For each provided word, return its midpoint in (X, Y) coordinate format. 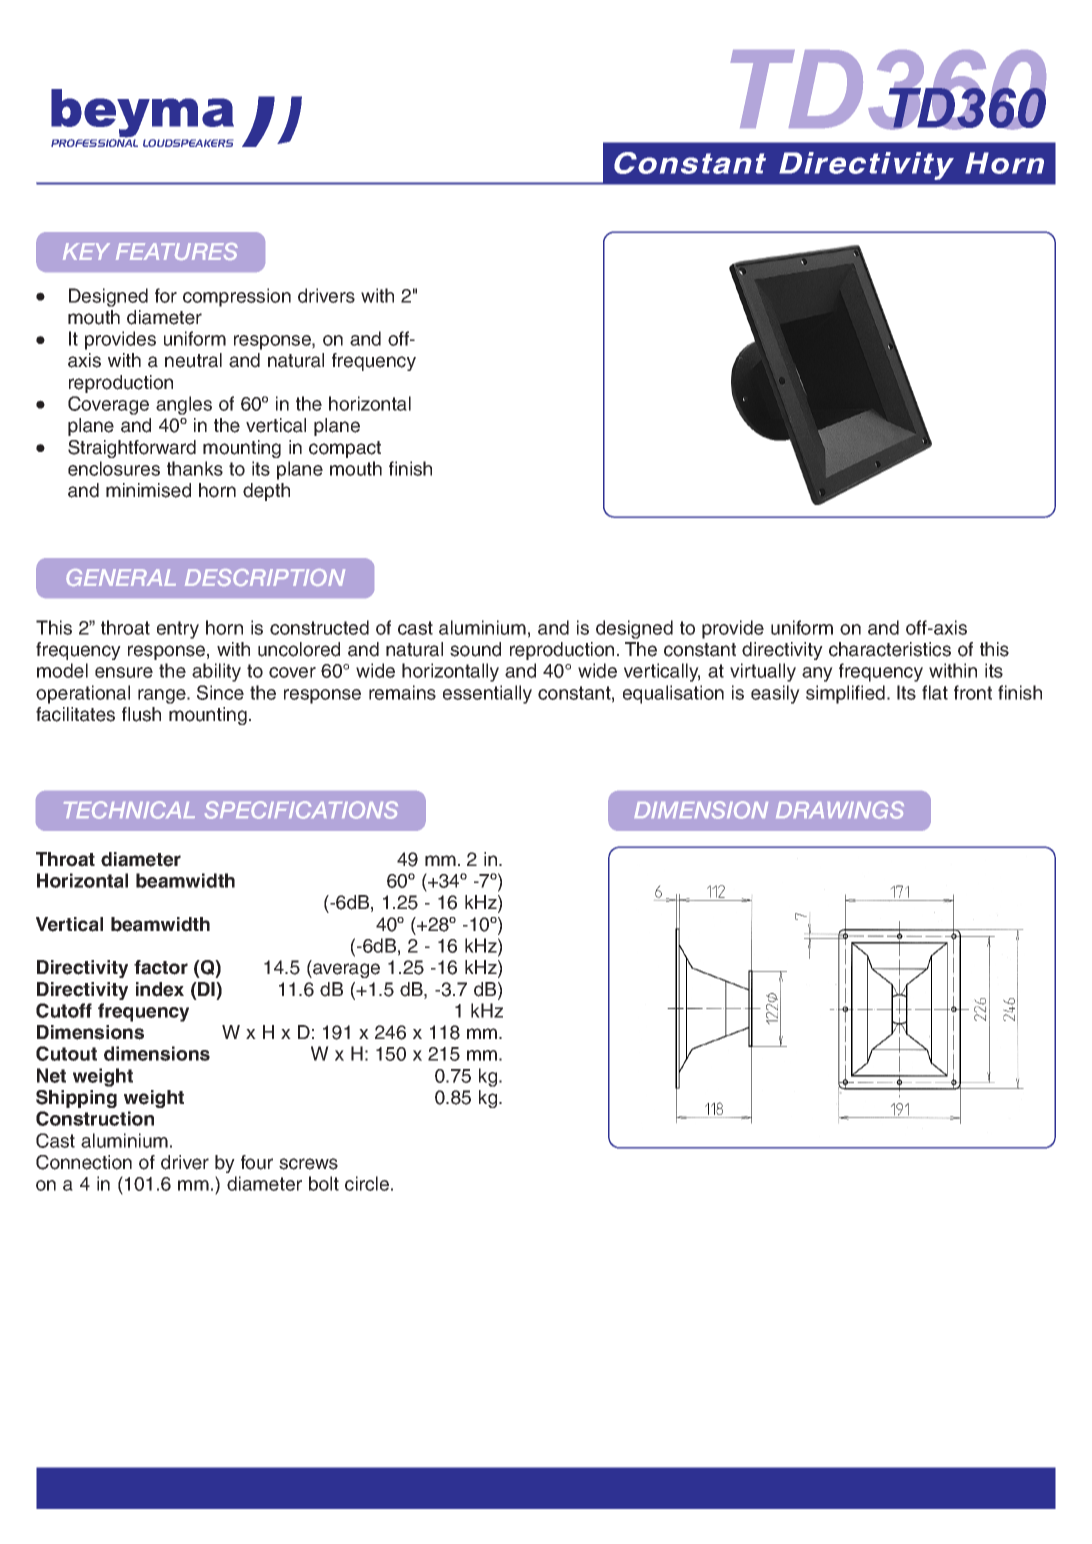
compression (237, 297)
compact (345, 449)
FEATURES (177, 251)
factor (161, 967)
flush (141, 714)
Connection (84, 1162)
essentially (487, 694)
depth (266, 492)
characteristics (890, 649)
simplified (845, 694)
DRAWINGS (840, 810)
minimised (148, 490)
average (345, 970)
